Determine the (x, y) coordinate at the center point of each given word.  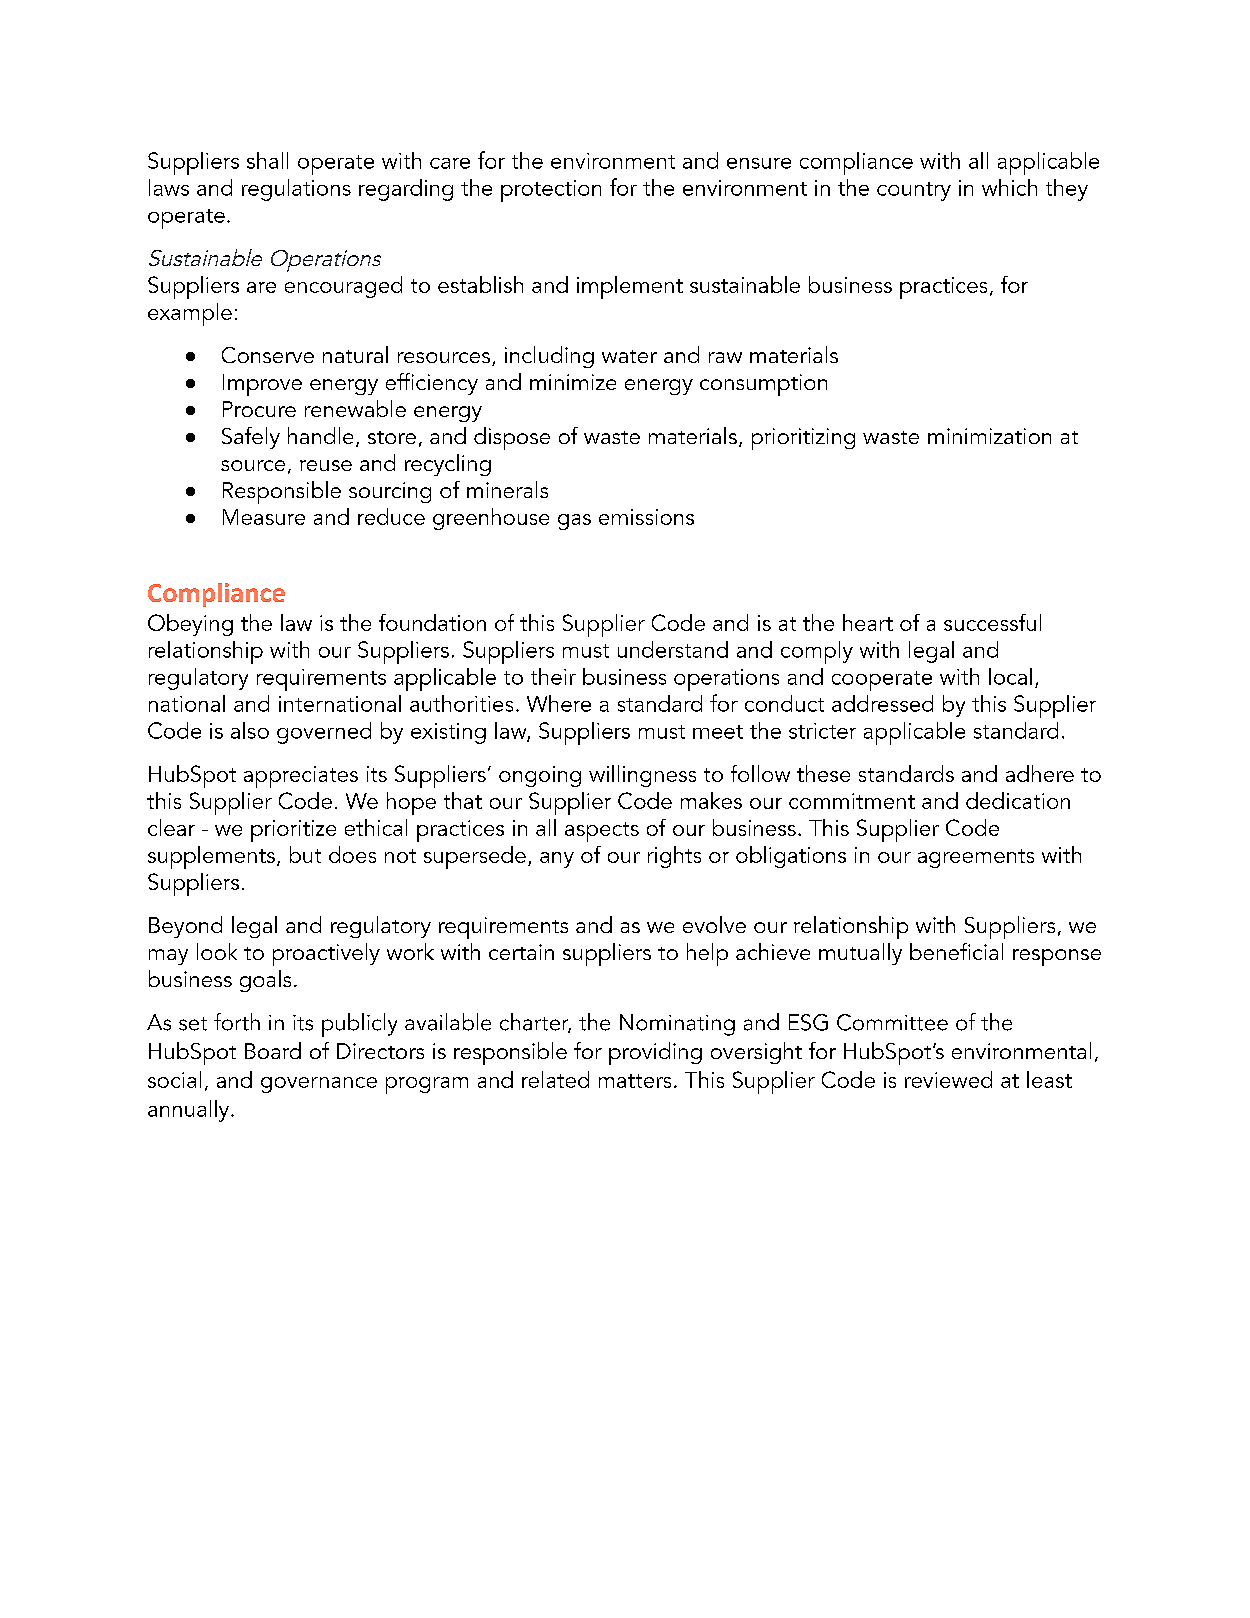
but (305, 854)
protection (551, 191)
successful (992, 622)
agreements (976, 858)
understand (673, 649)
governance (319, 1085)
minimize (573, 382)
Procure (259, 409)
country (914, 191)
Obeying (190, 625)
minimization (989, 436)
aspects (602, 832)
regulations (296, 190)
